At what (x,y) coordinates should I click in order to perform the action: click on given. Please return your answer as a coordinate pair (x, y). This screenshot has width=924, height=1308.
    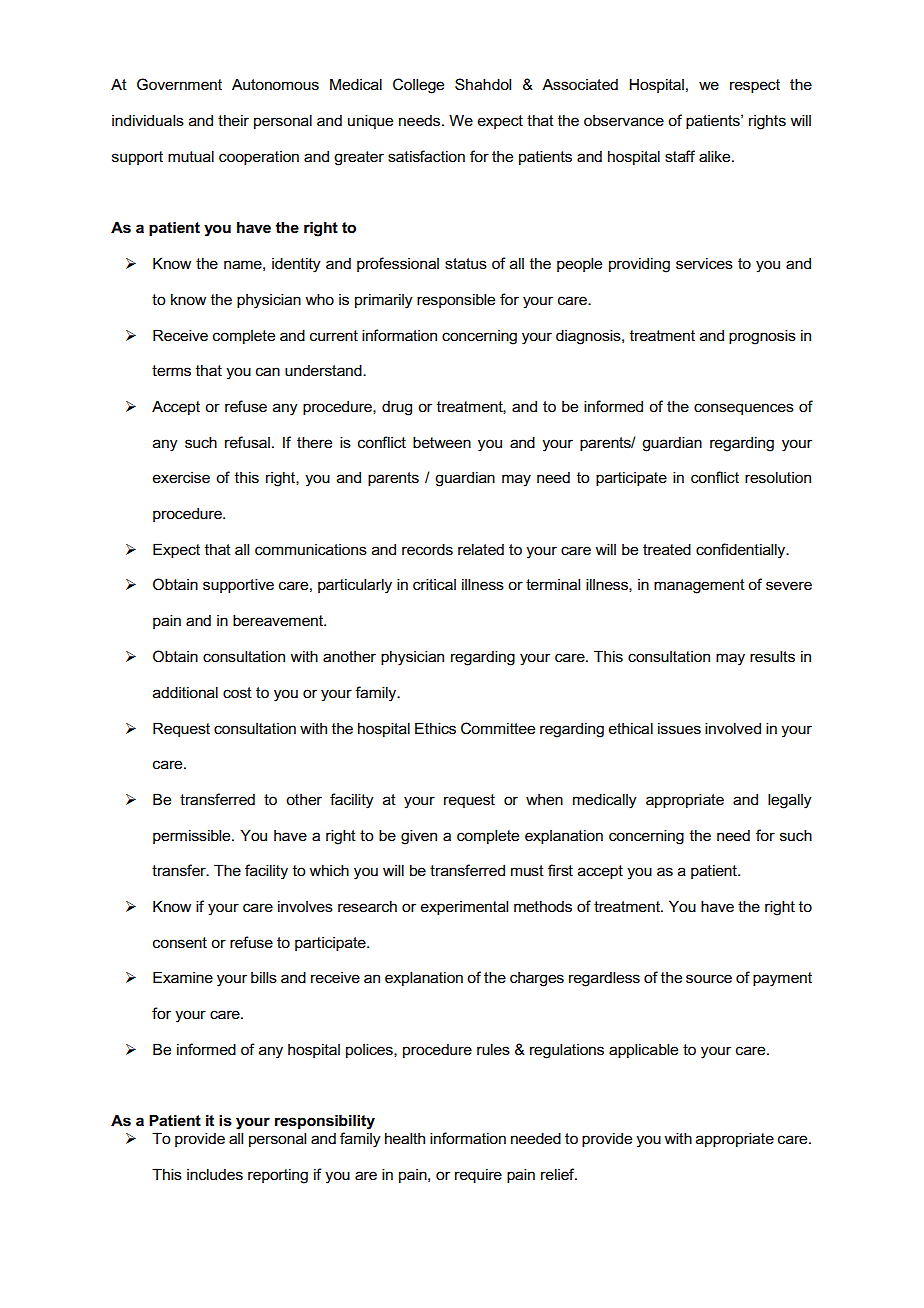
    Looking at the image, I should click on (419, 837).
